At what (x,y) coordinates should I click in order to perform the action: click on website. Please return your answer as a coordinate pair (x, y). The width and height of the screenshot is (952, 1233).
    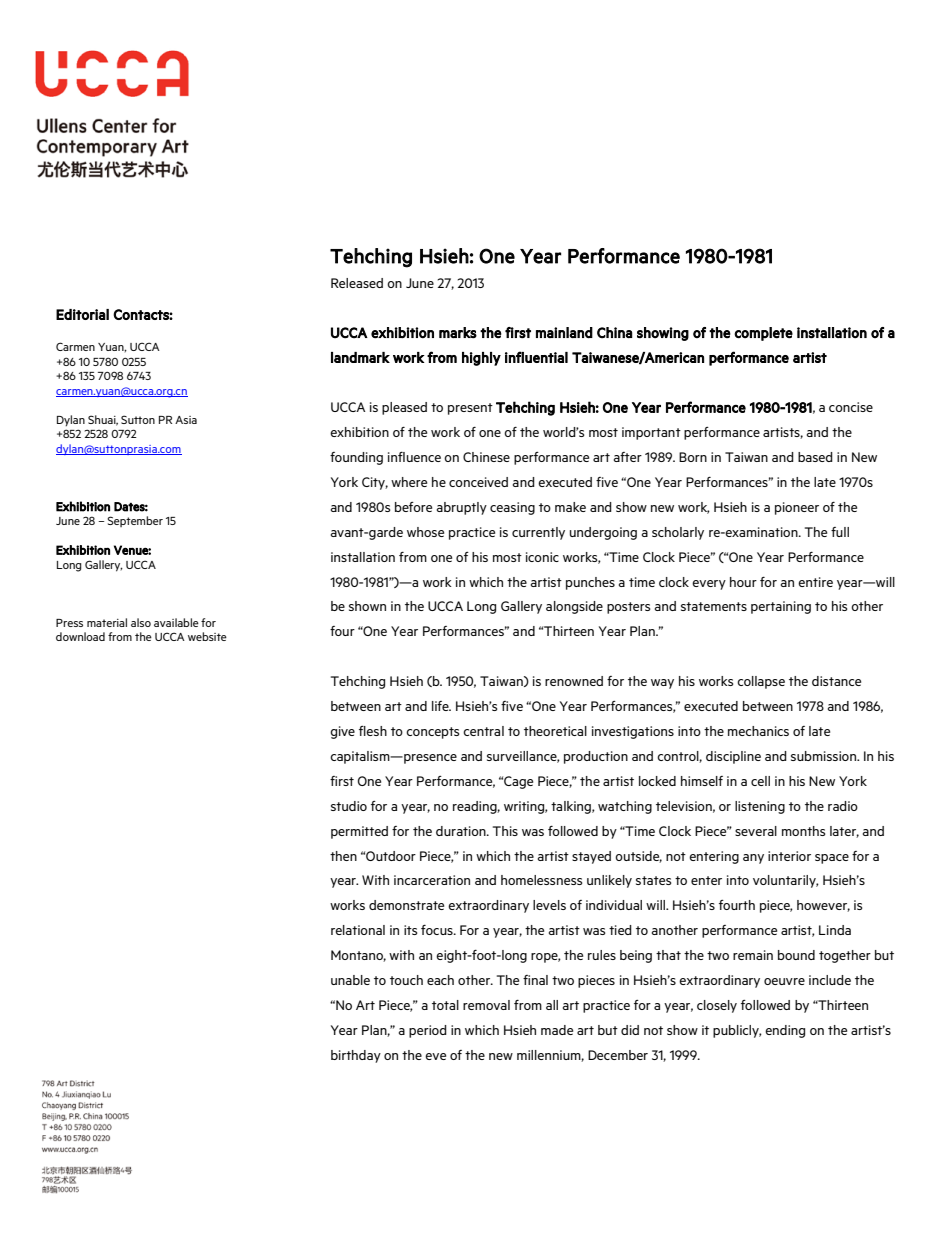
    Looking at the image, I should click on (207, 636).
